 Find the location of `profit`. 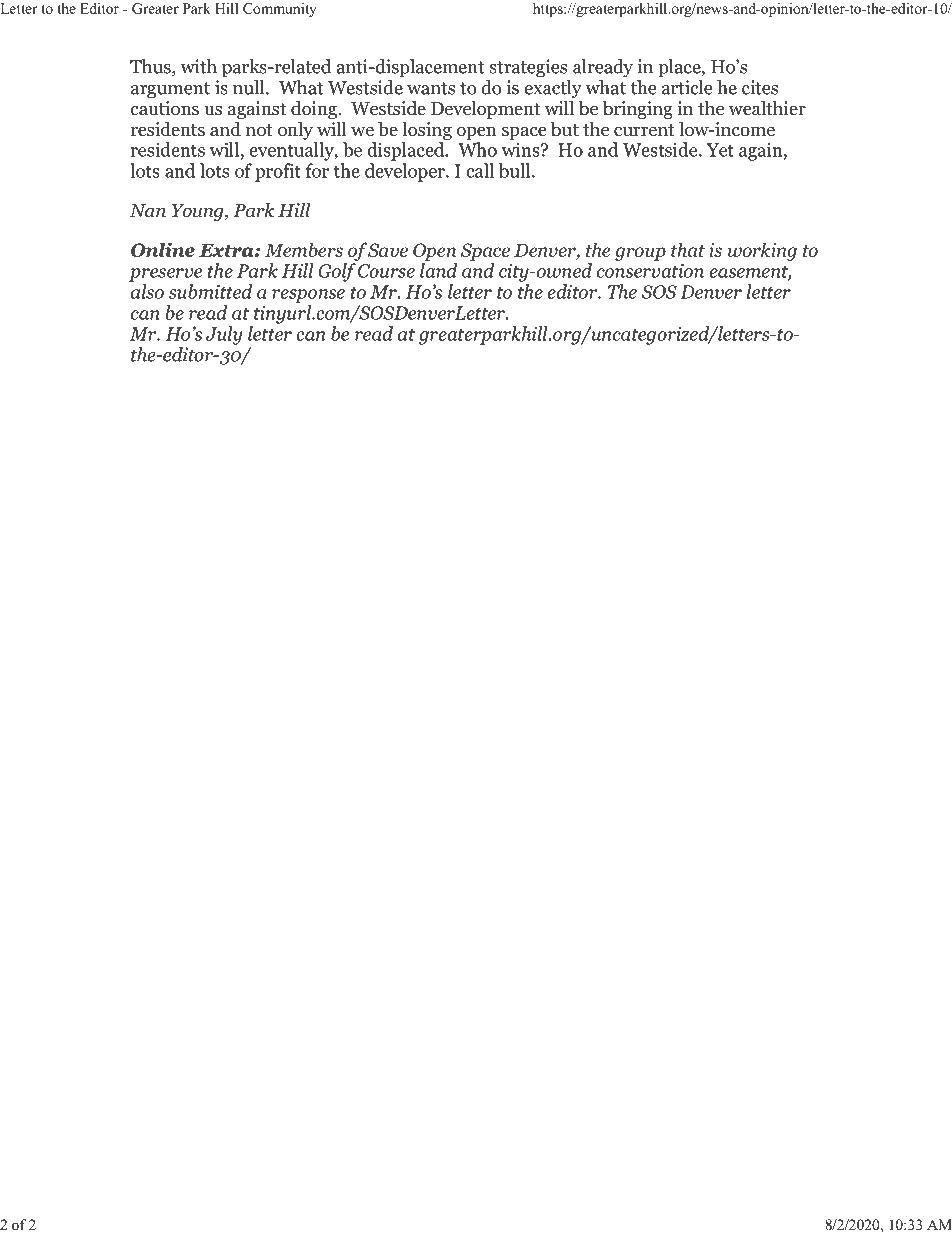

profit is located at coordinates (278, 172).
